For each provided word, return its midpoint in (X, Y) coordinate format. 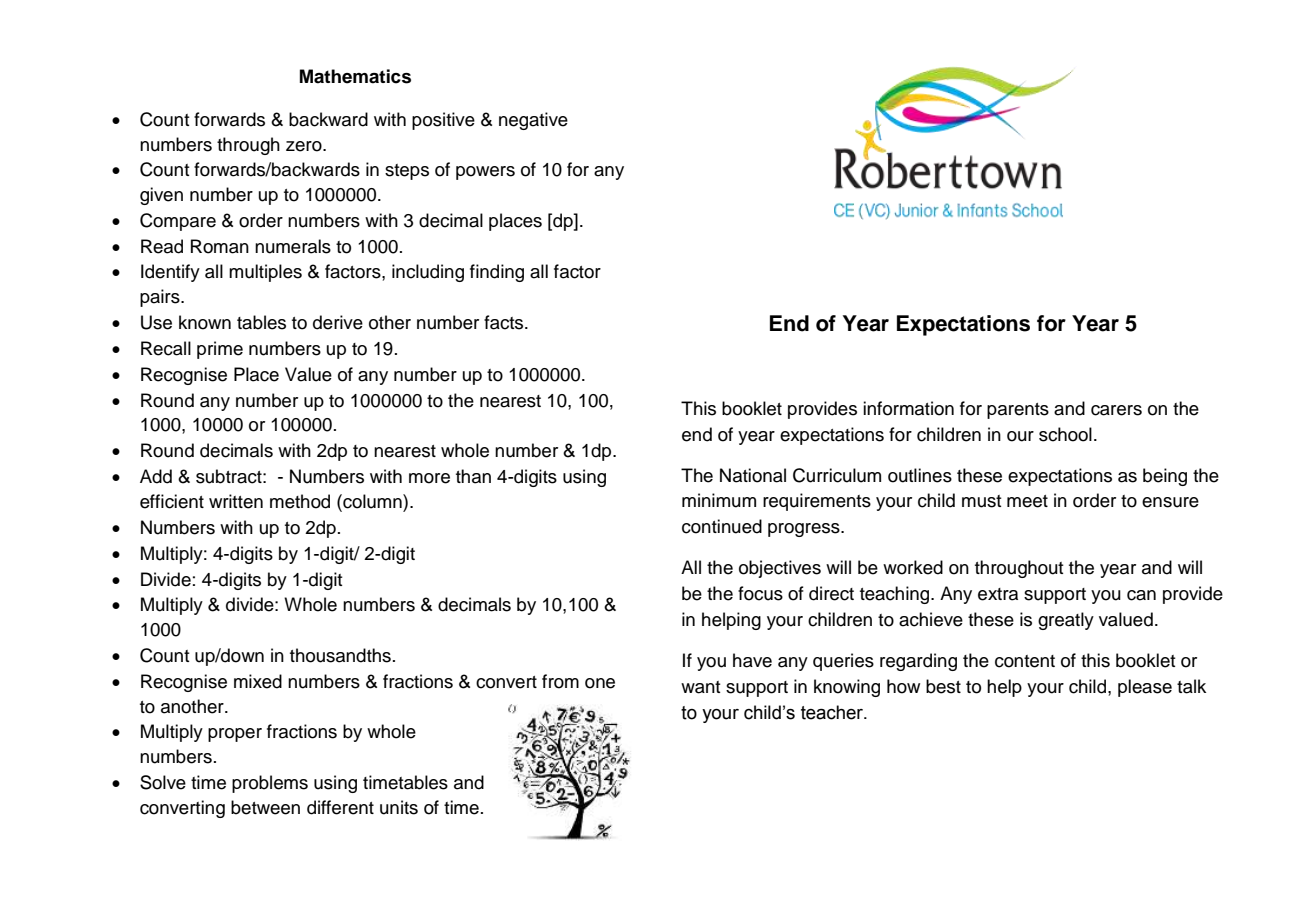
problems (270, 784)
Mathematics (355, 76)
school (1065, 434)
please (1145, 688)
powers (485, 173)
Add (156, 476)
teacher (833, 712)
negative (533, 121)
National (753, 475)
